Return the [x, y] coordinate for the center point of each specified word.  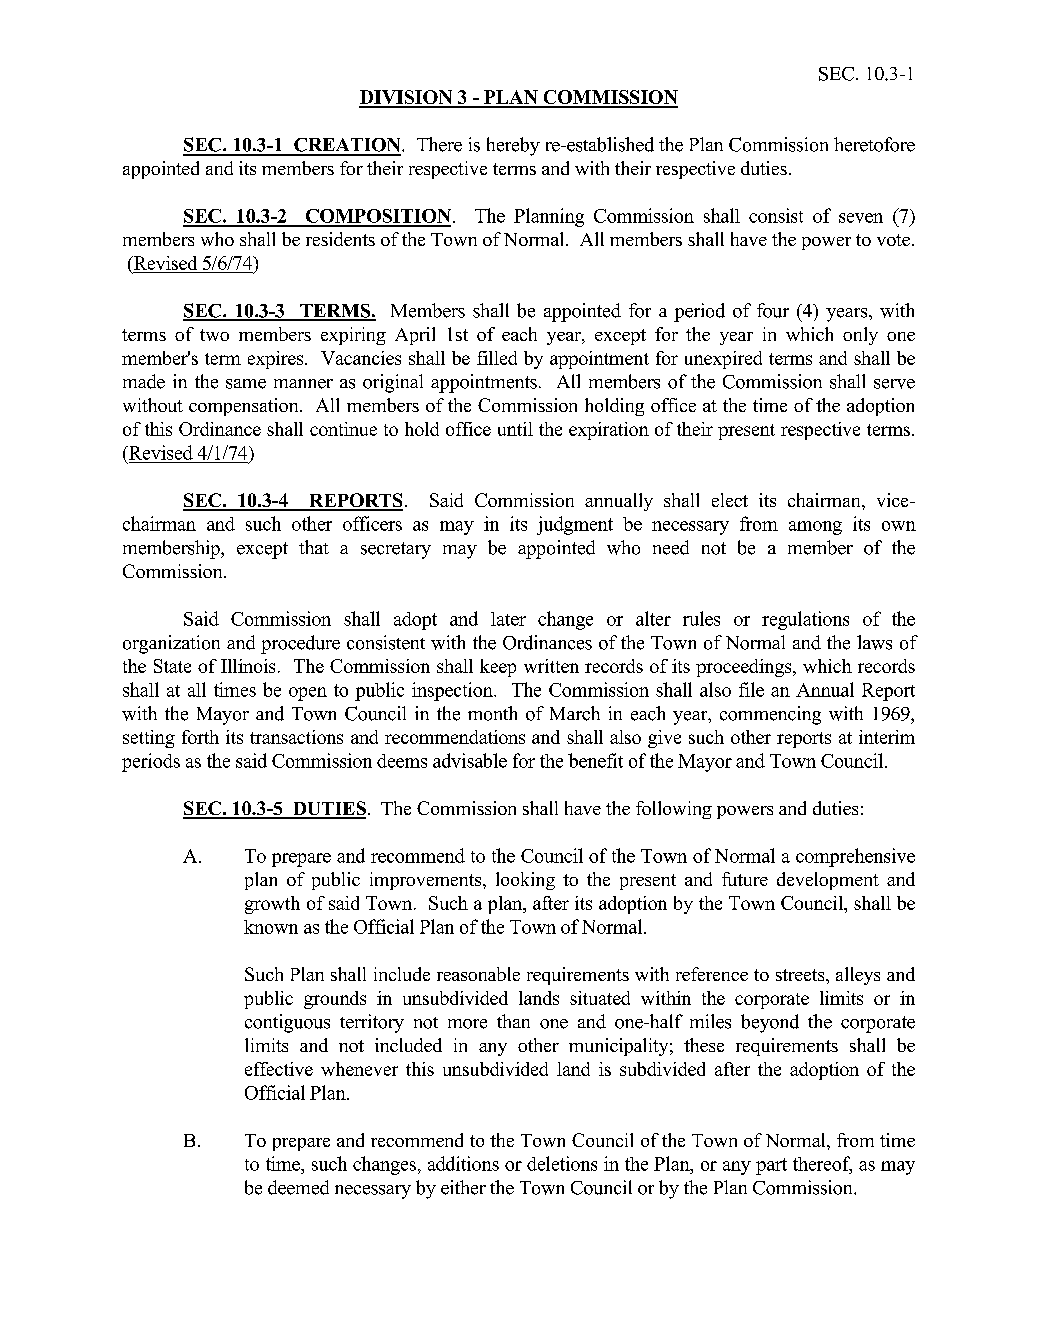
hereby [513, 146]
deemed [298, 1187]
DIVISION [407, 98]
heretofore [874, 144]
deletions [562, 1163]
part [771, 1166]
